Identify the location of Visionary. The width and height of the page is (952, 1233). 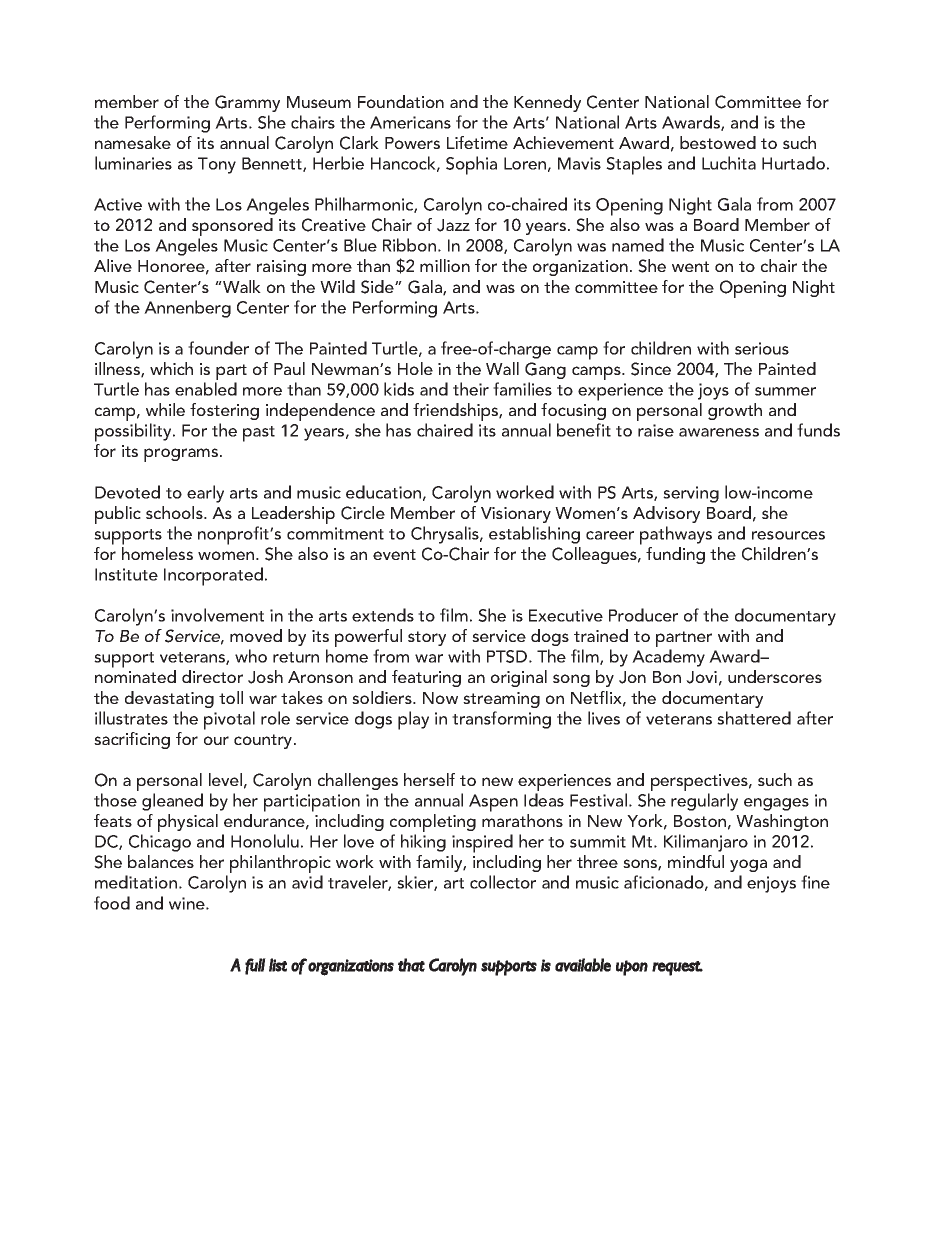
(516, 515).
